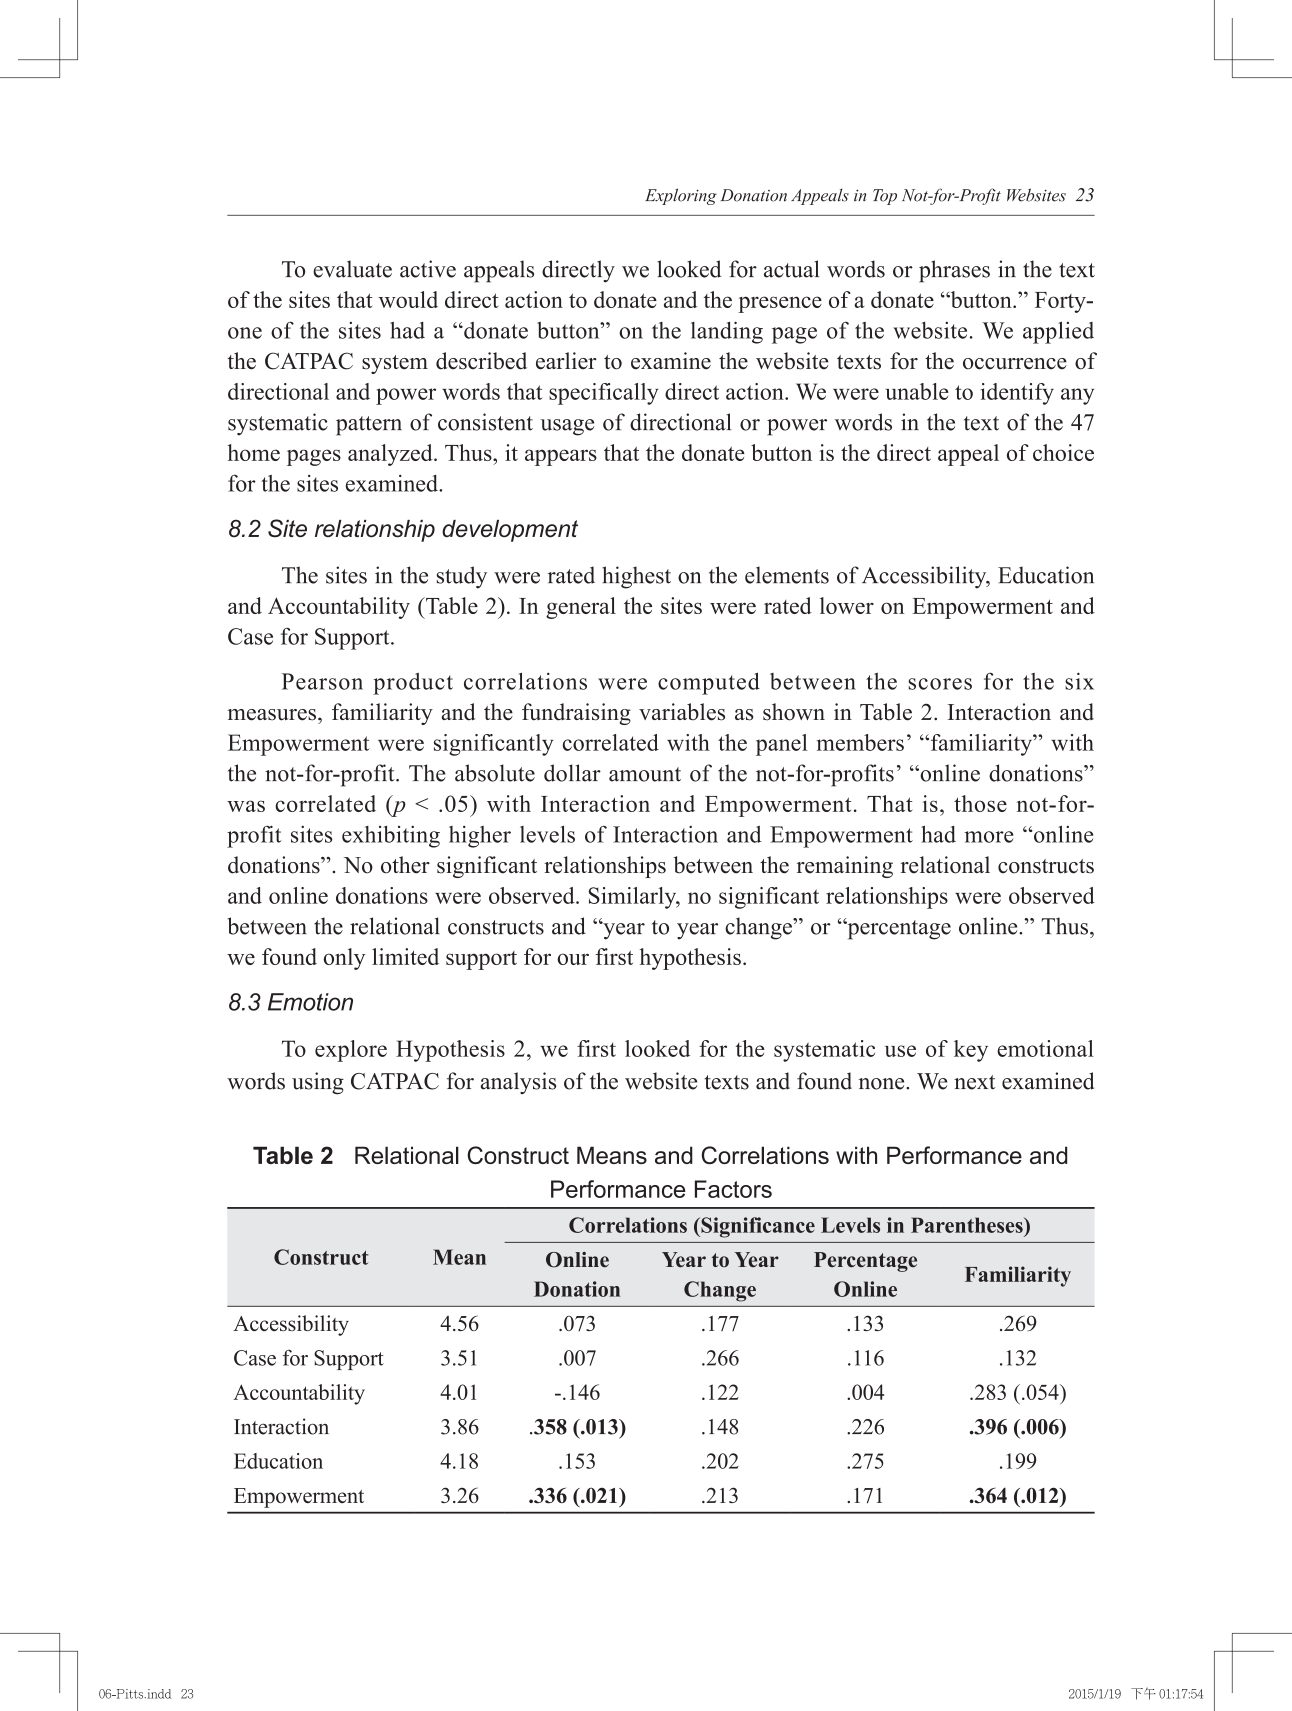  What do you see at coordinates (954, 271) in the screenshot?
I see `phrases` at bounding box center [954, 271].
